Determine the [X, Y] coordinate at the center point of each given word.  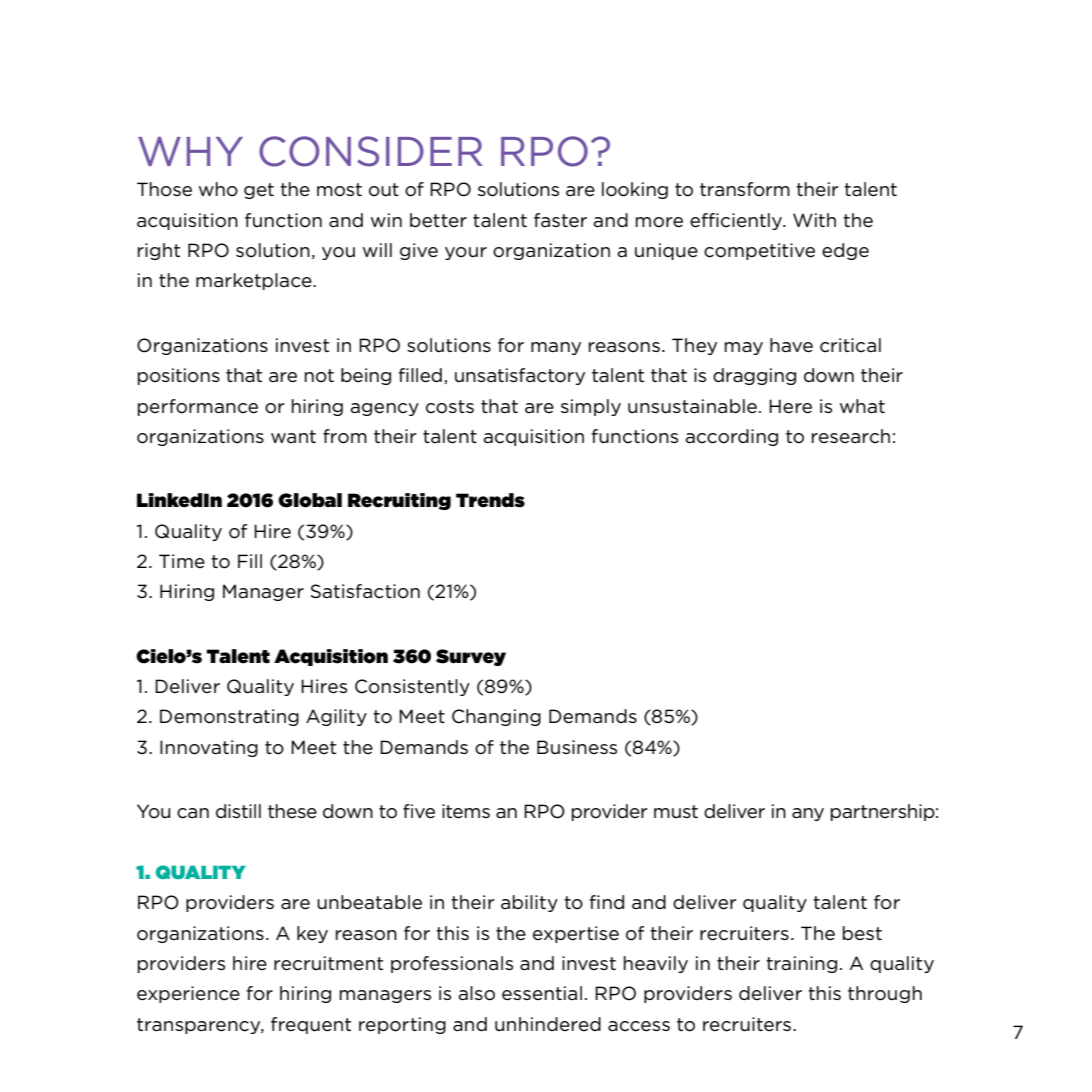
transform [745, 189]
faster [560, 220]
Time [182, 561]
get [259, 191]
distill [238, 811]
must [676, 811]
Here [790, 406]
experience [188, 994]
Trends [490, 500]
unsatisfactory [520, 376]
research [851, 436]
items [466, 811]
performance [198, 407]
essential [542, 993]
